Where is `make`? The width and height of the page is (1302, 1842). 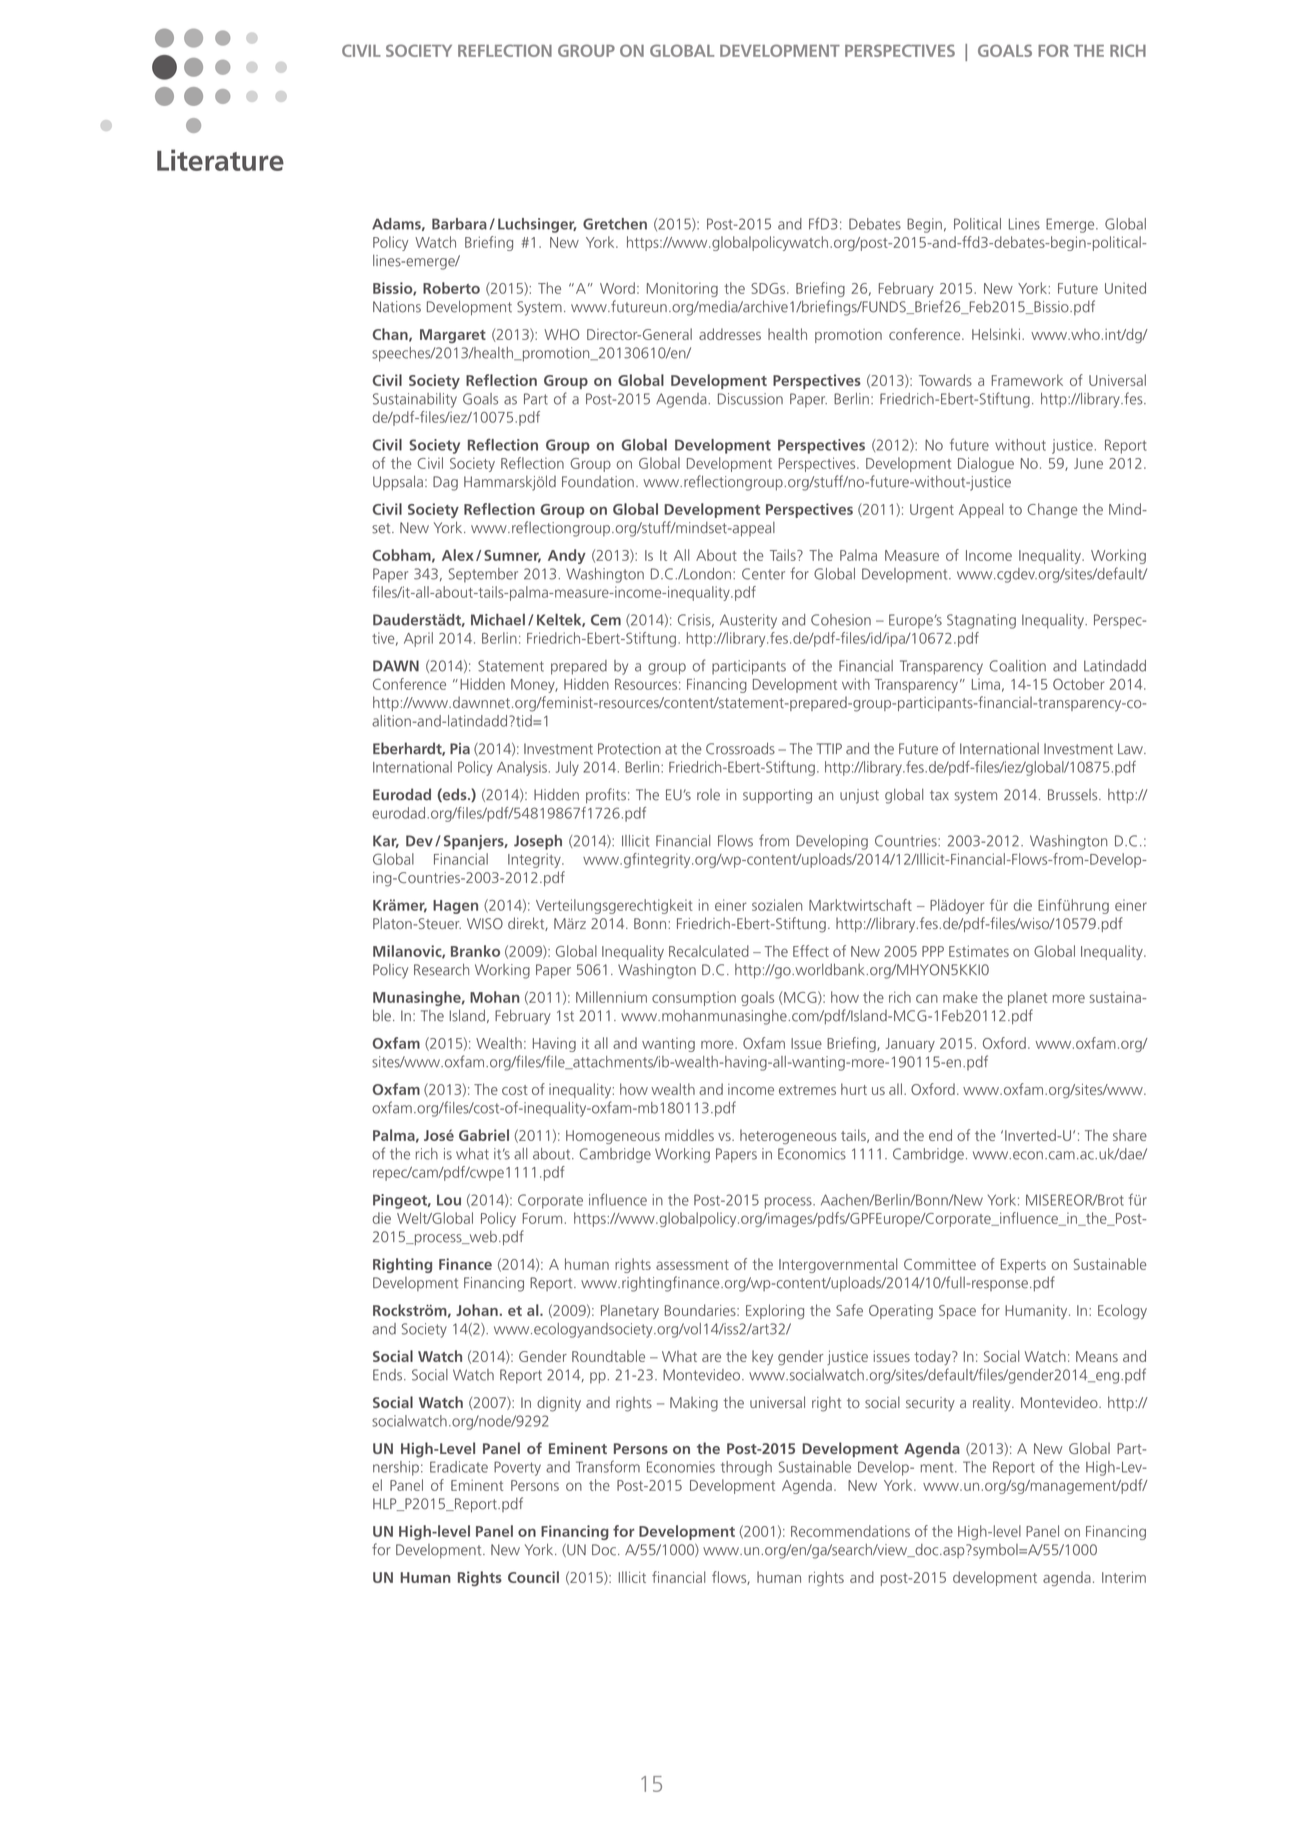
make is located at coordinates (960, 997).
